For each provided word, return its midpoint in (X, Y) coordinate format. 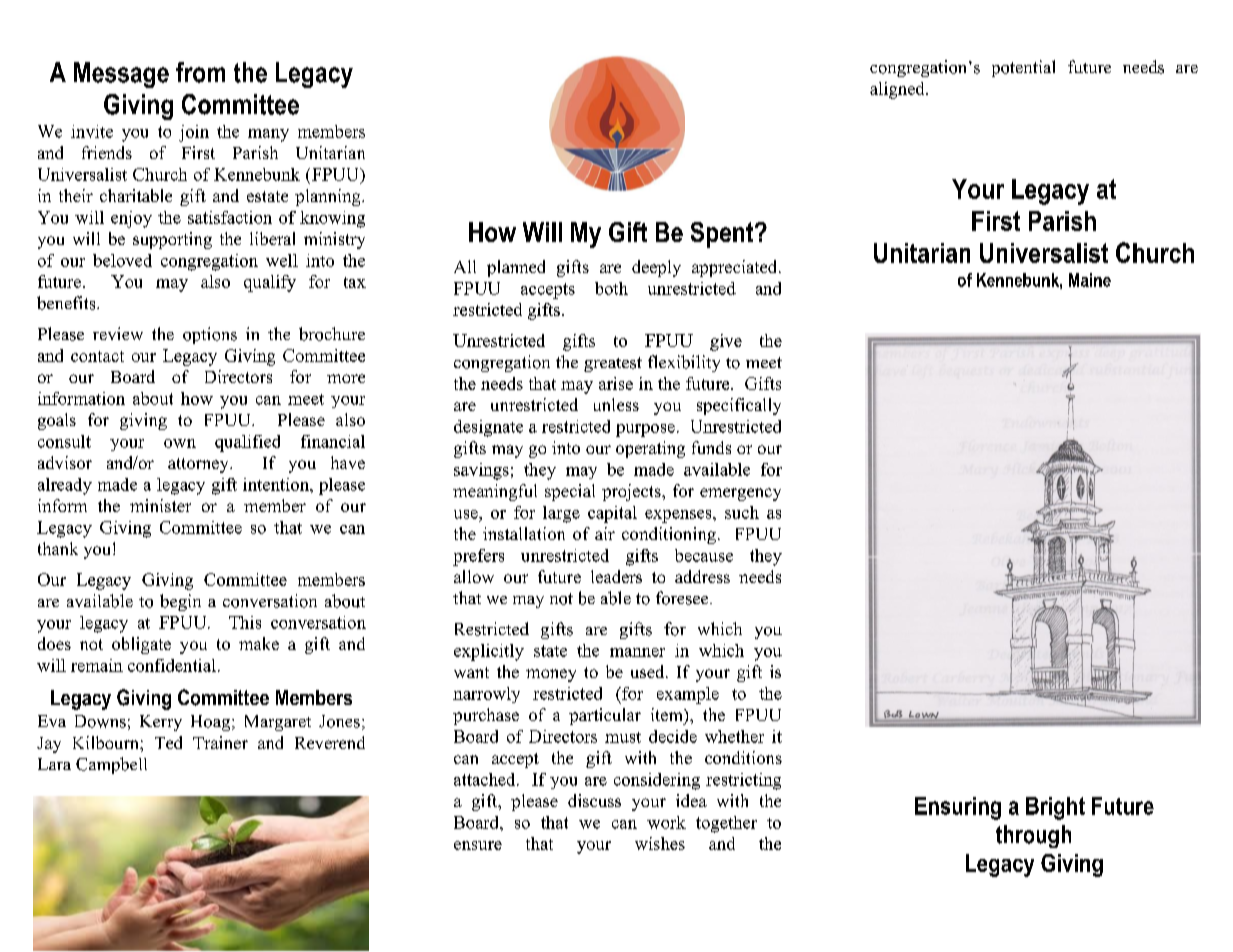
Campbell (111, 765)
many (268, 135)
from (200, 72)
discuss (594, 800)
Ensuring (958, 808)
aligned (898, 90)
